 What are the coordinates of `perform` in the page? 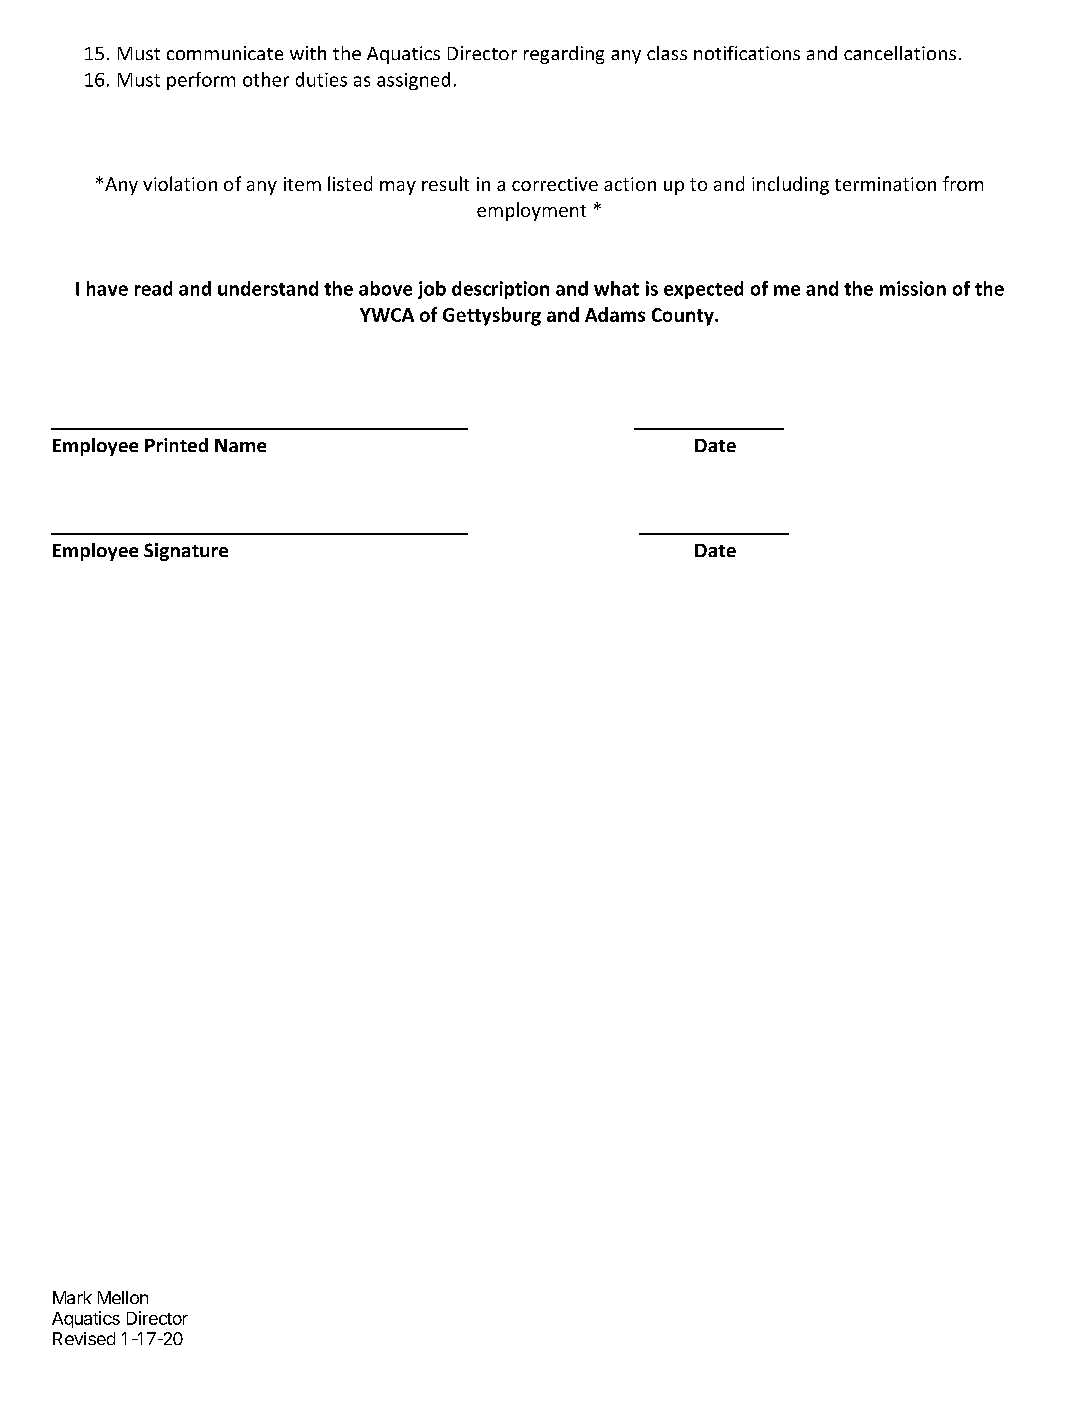 It's located at (201, 81).
